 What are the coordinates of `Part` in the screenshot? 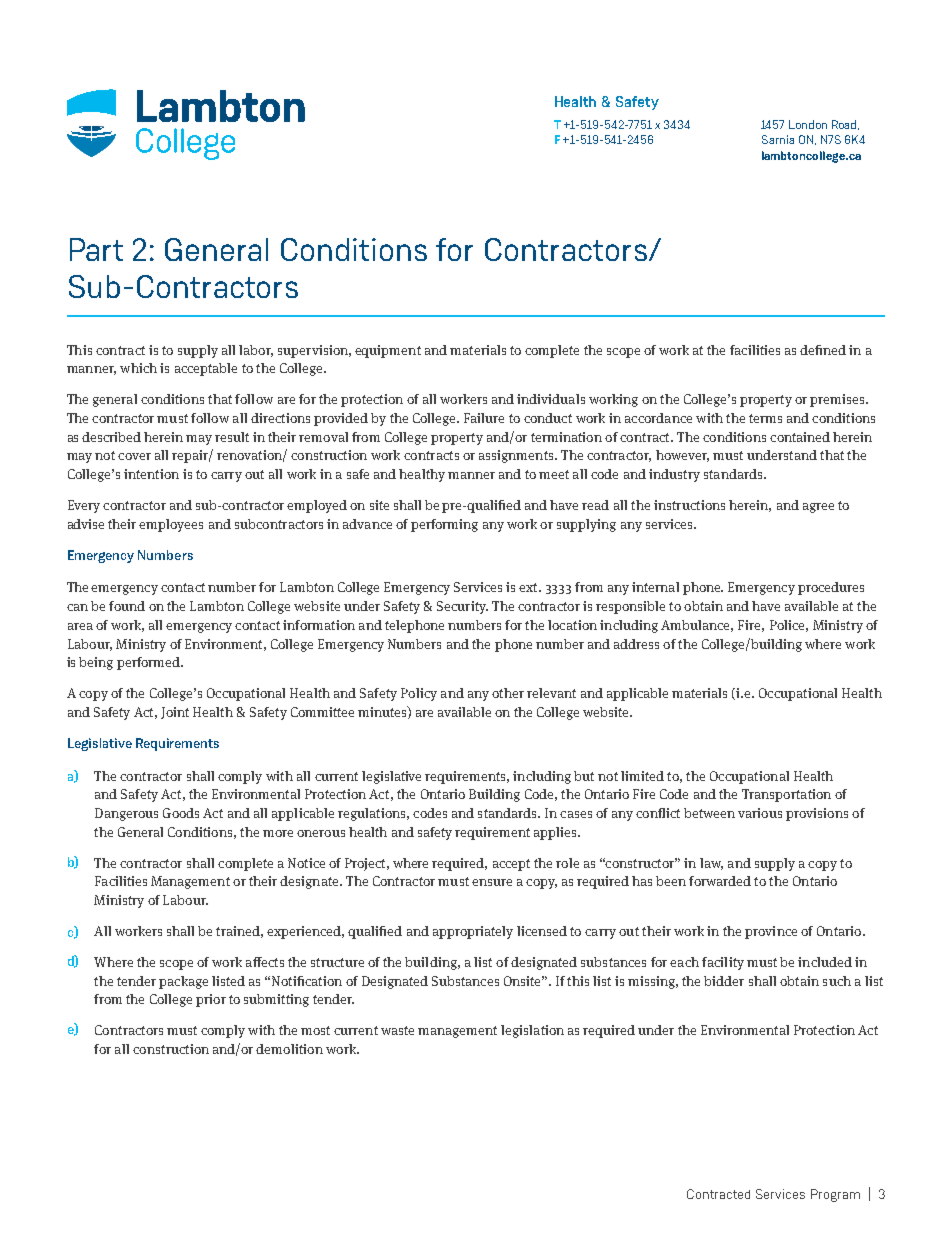 It's located at (96, 249).
